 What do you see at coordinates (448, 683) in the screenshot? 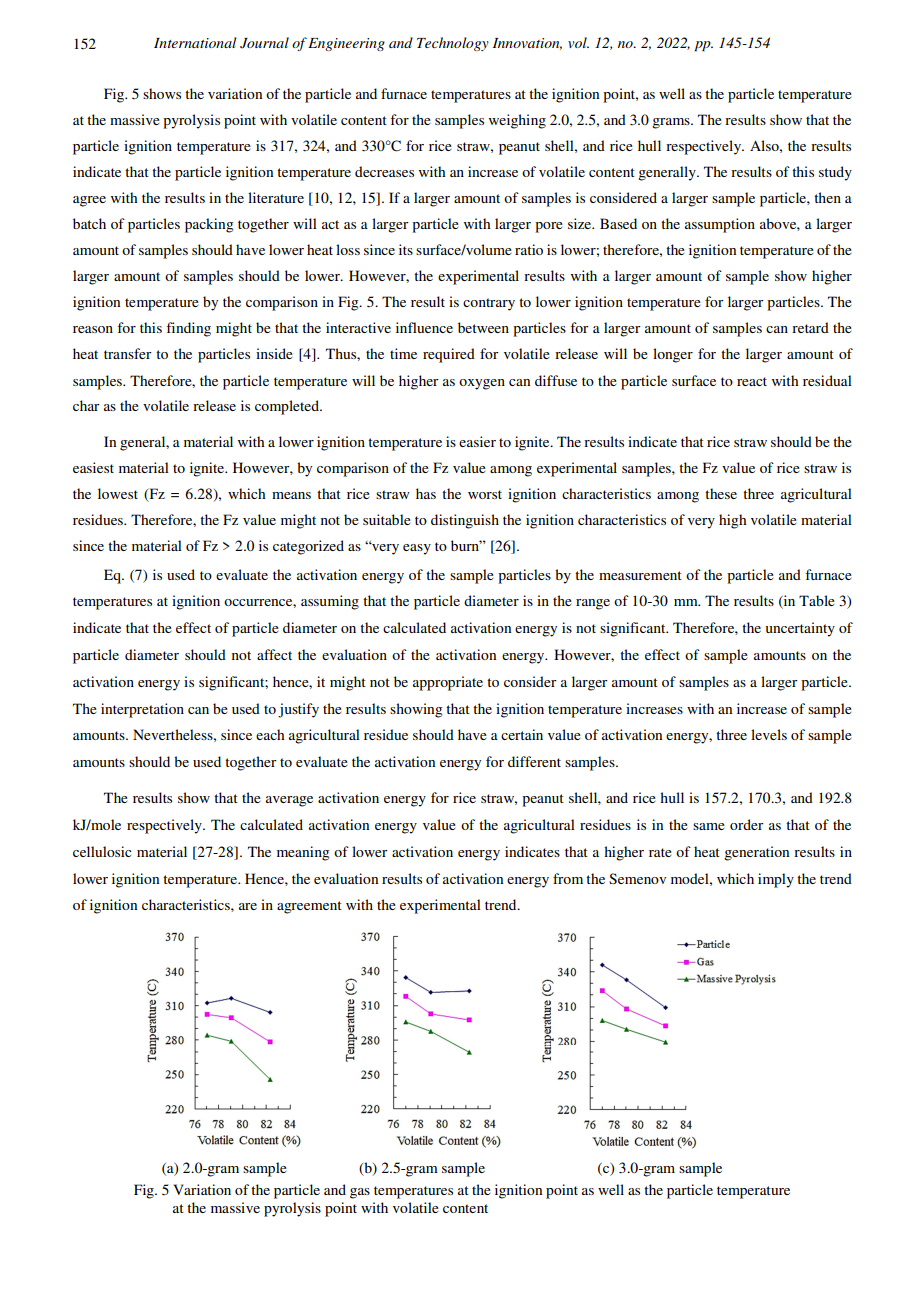
I see `appropriate` at bounding box center [448, 683].
